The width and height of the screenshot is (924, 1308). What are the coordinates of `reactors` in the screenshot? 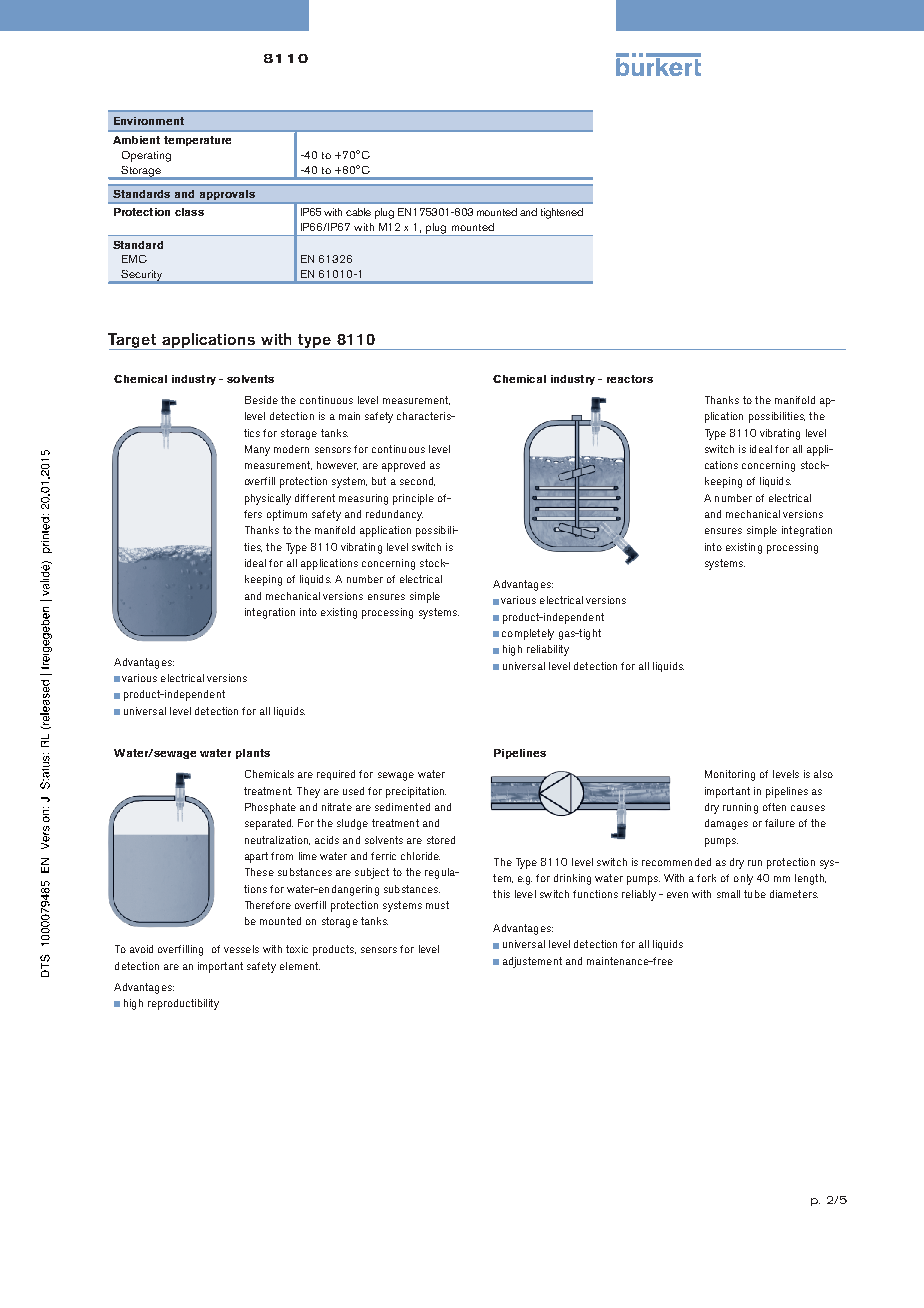 It's located at (630, 379).
